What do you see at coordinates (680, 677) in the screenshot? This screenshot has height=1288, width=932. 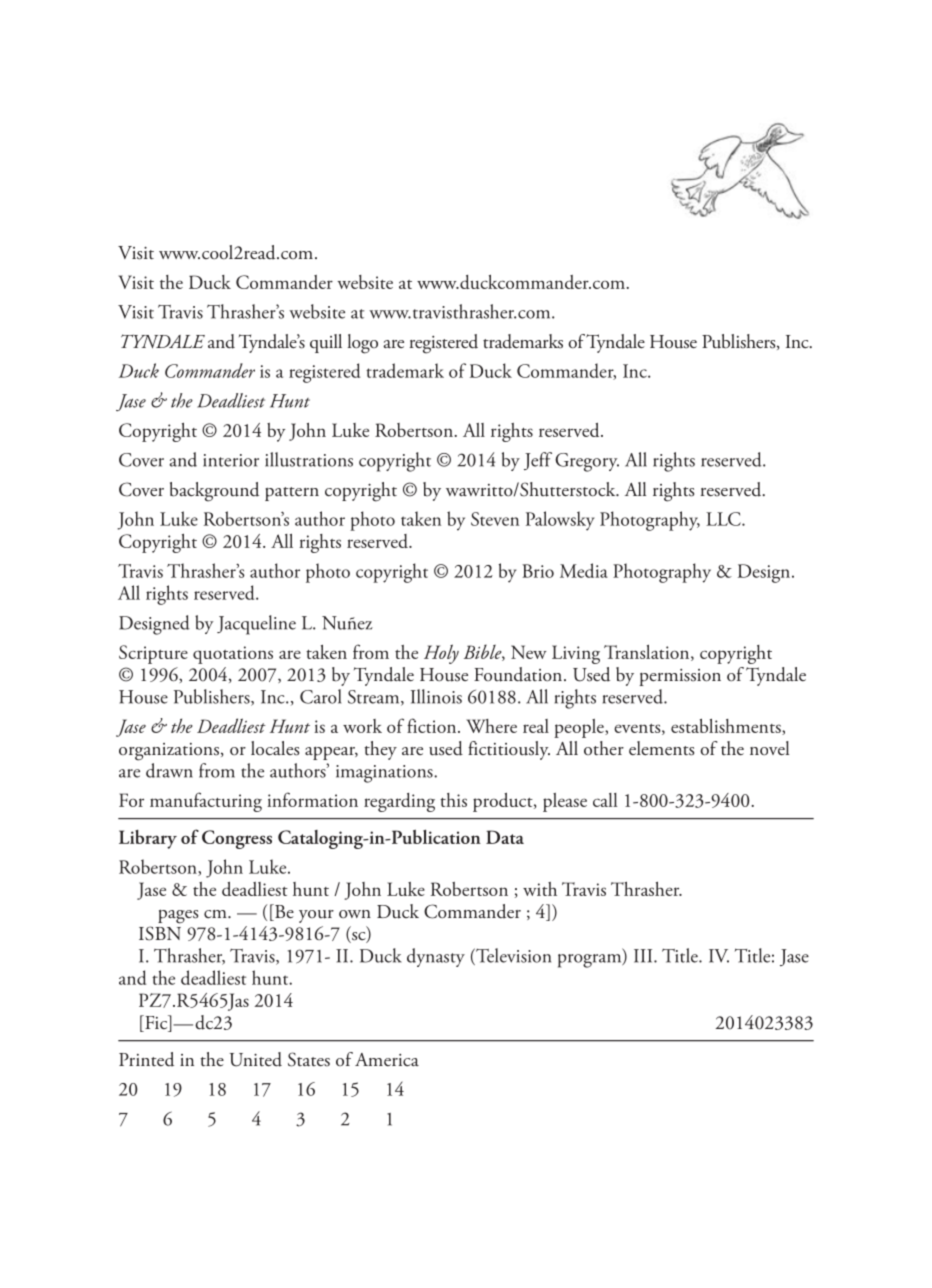 I see `permission` at bounding box center [680, 677].
